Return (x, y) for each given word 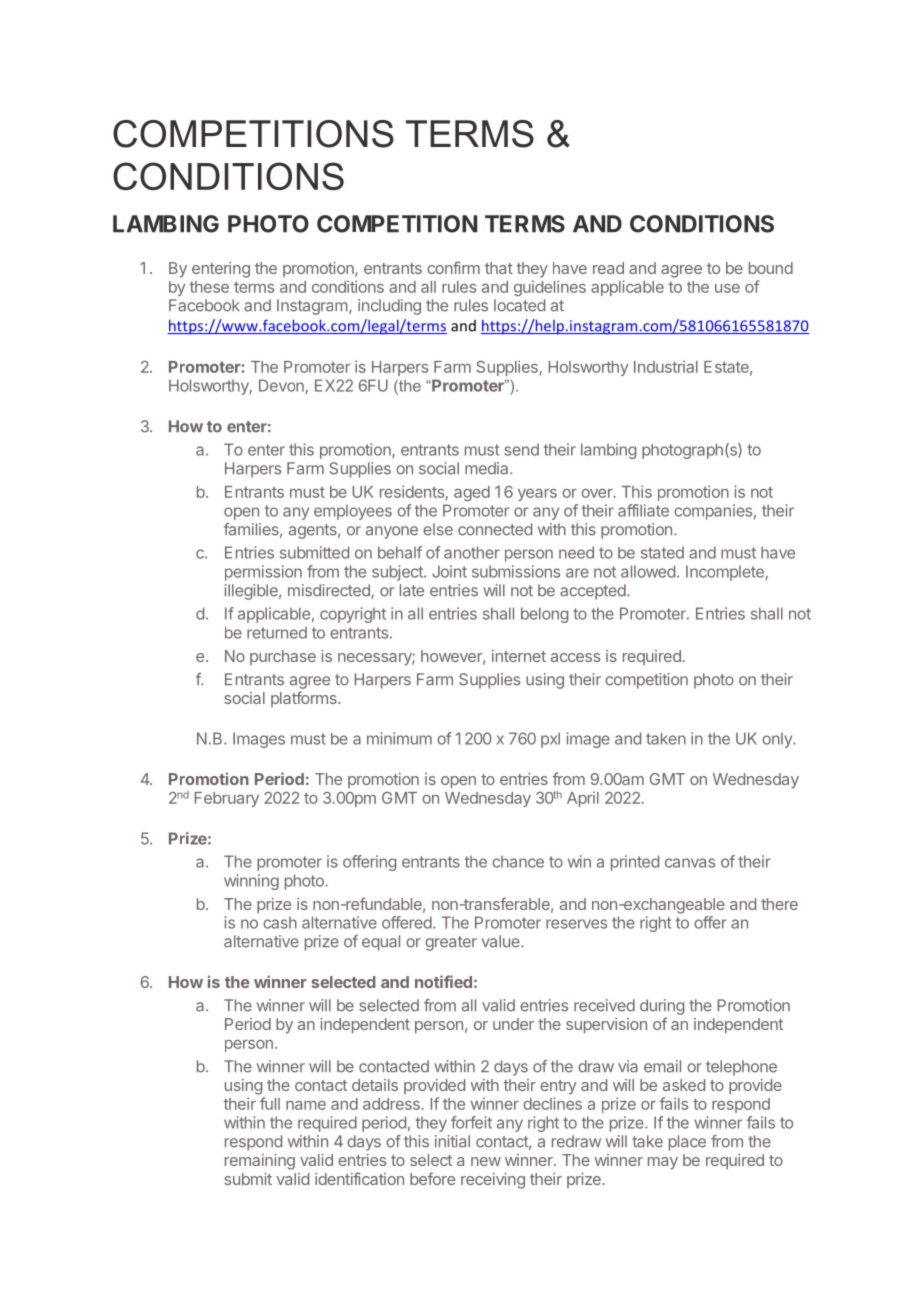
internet (519, 656)
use (727, 288)
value (502, 941)
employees (353, 512)
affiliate (643, 510)
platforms (305, 699)
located (519, 305)
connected (495, 529)
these (209, 287)
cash (280, 922)
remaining (260, 1162)
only (778, 740)
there (779, 904)
